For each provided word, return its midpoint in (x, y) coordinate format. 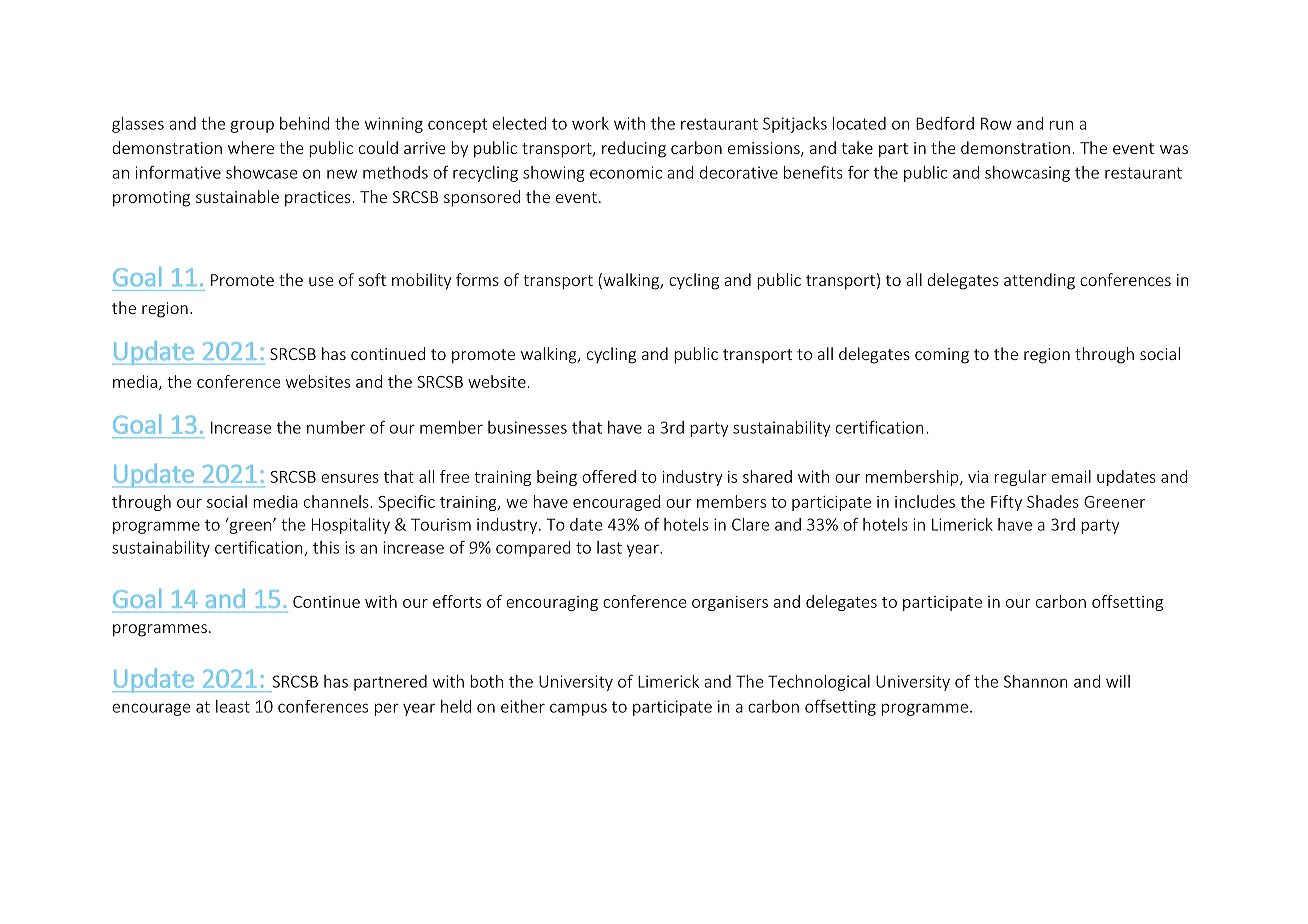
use (321, 281)
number (336, 427)
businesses (527, 427)
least (233, 706)
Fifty (1006, 503)
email (1071, 476)
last (609, 547)
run (1061, 125)
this (326, 547)
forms (477, 279)
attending (1039, 281)
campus (578, 709)
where (251, 147)
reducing (634, 149)
